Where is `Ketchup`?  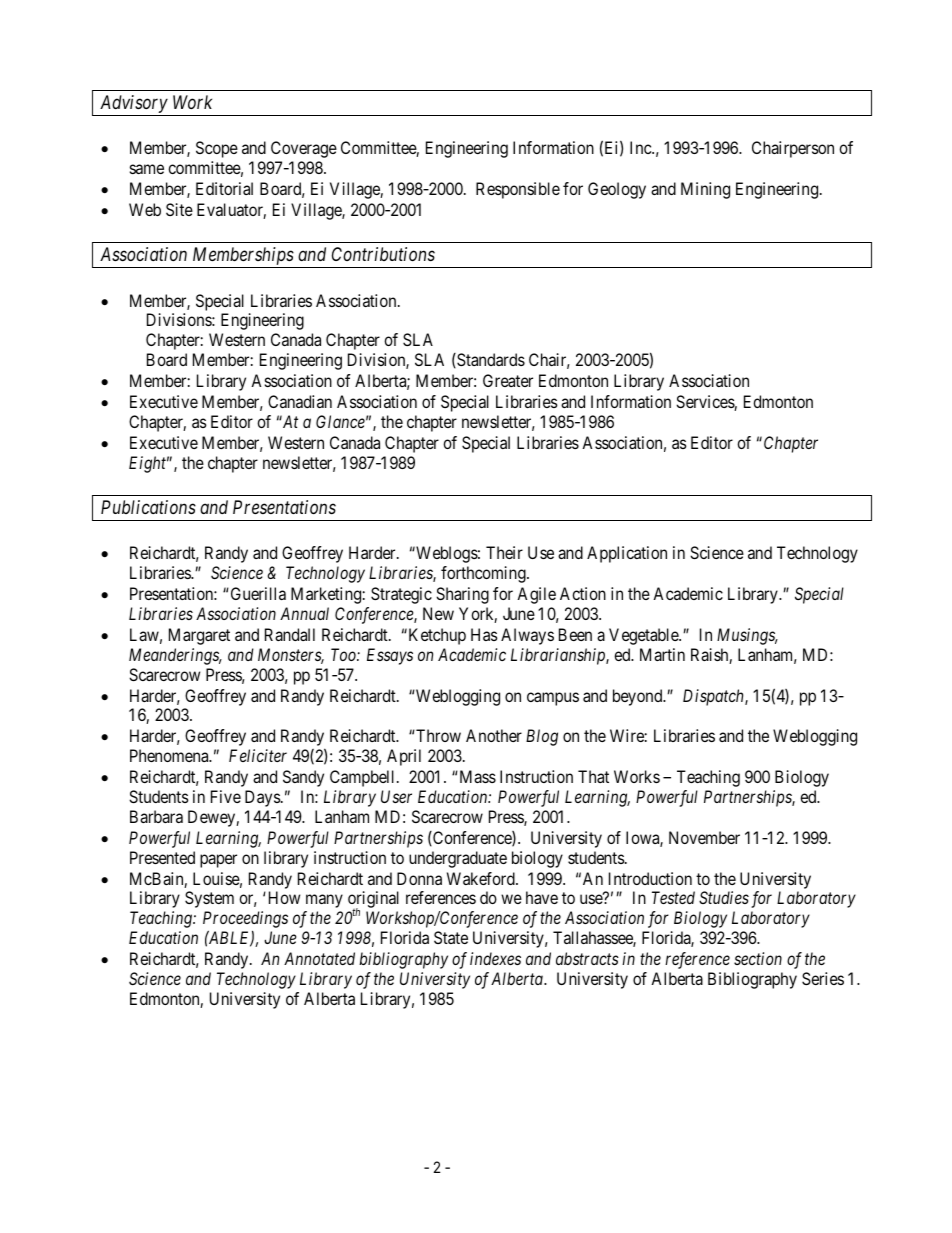 Ketchup is located at coordinates (436, 636).
